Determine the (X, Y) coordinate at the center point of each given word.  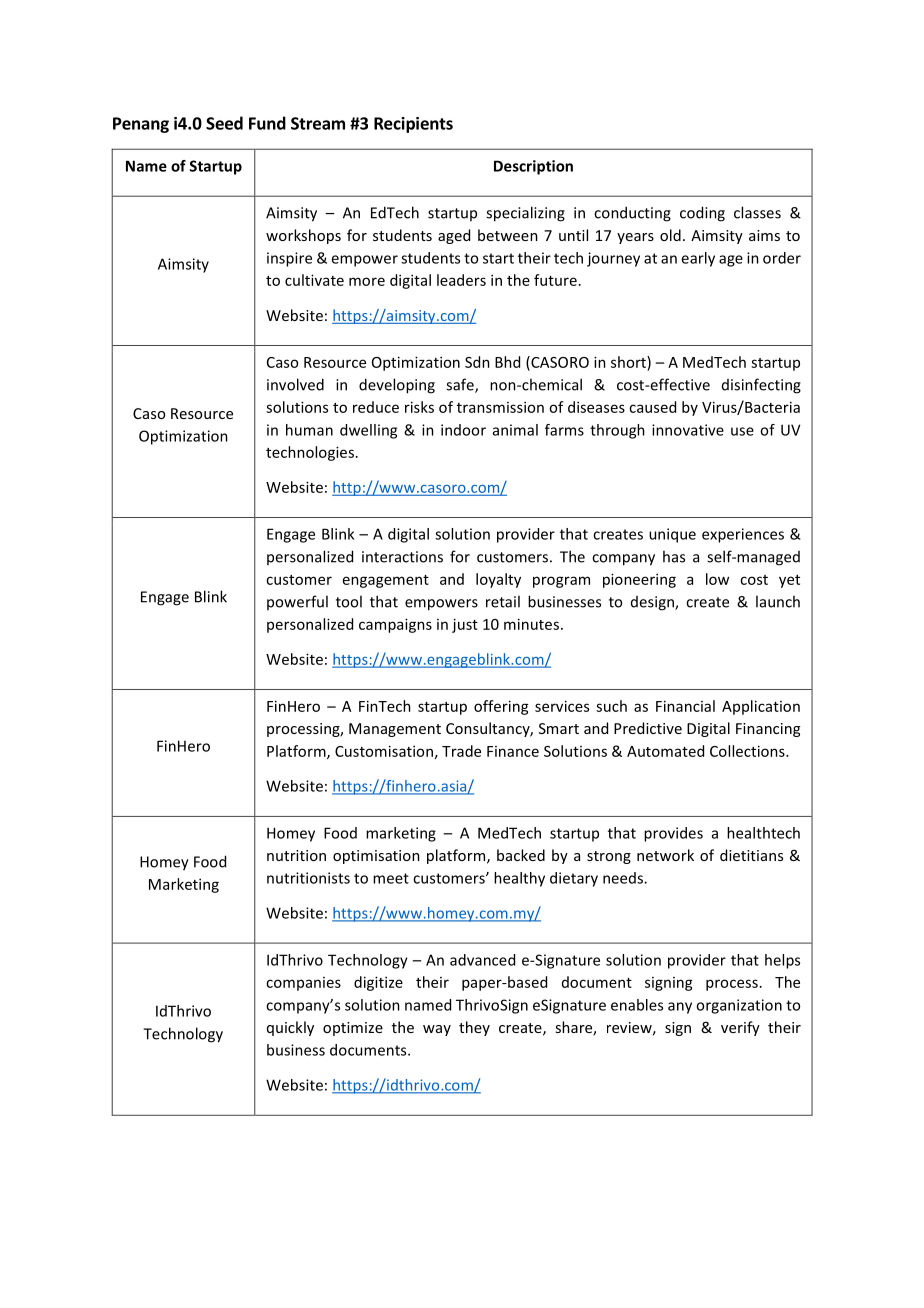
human (309, 430)
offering (501, 707)
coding (702, 214)
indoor (463, 430)
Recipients (413, 125)
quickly (290, 1028)
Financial (685, 706)
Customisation (384, 751)
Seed (224, 123)
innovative (688, 430)
